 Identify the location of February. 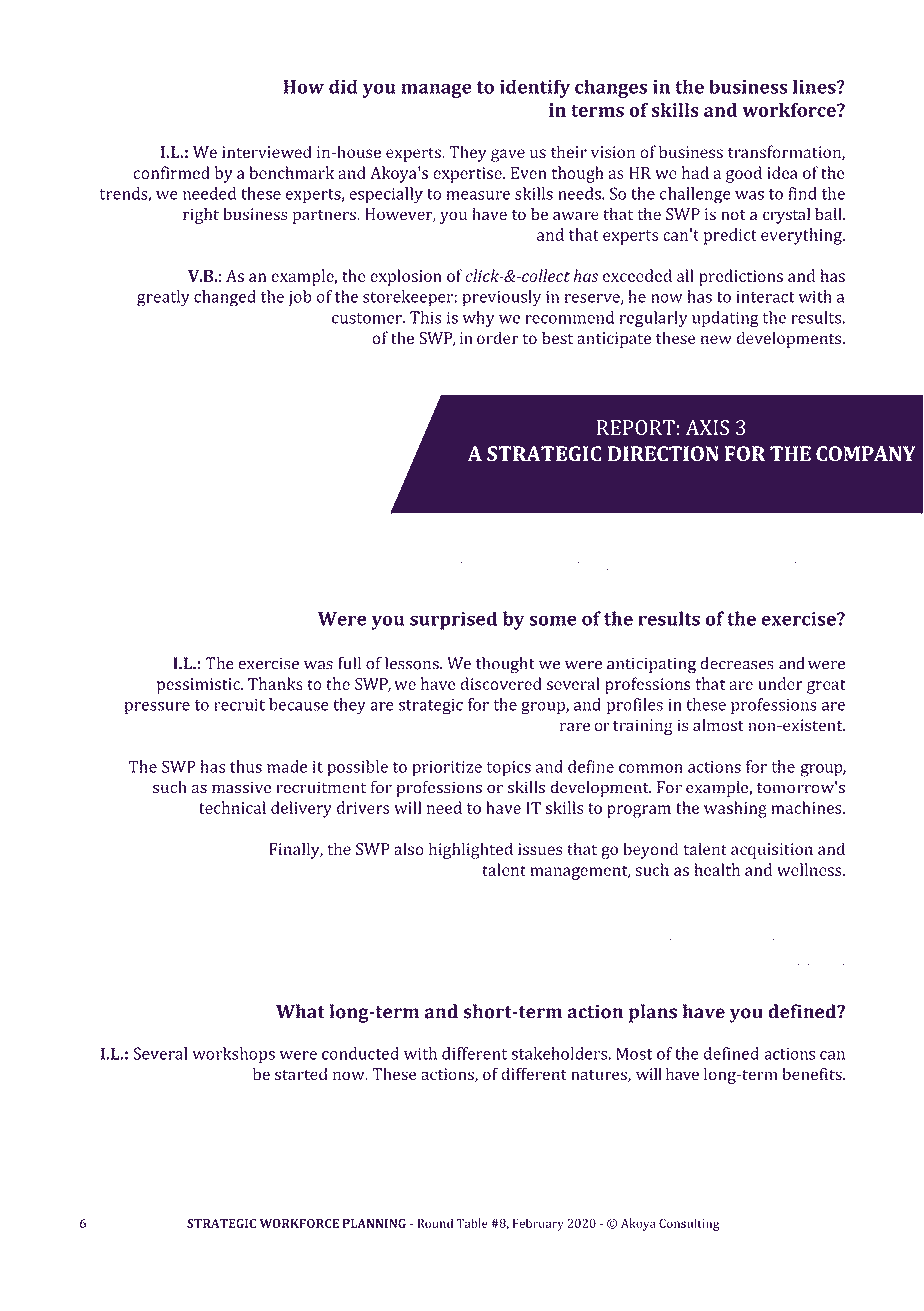
(538, 1224).
